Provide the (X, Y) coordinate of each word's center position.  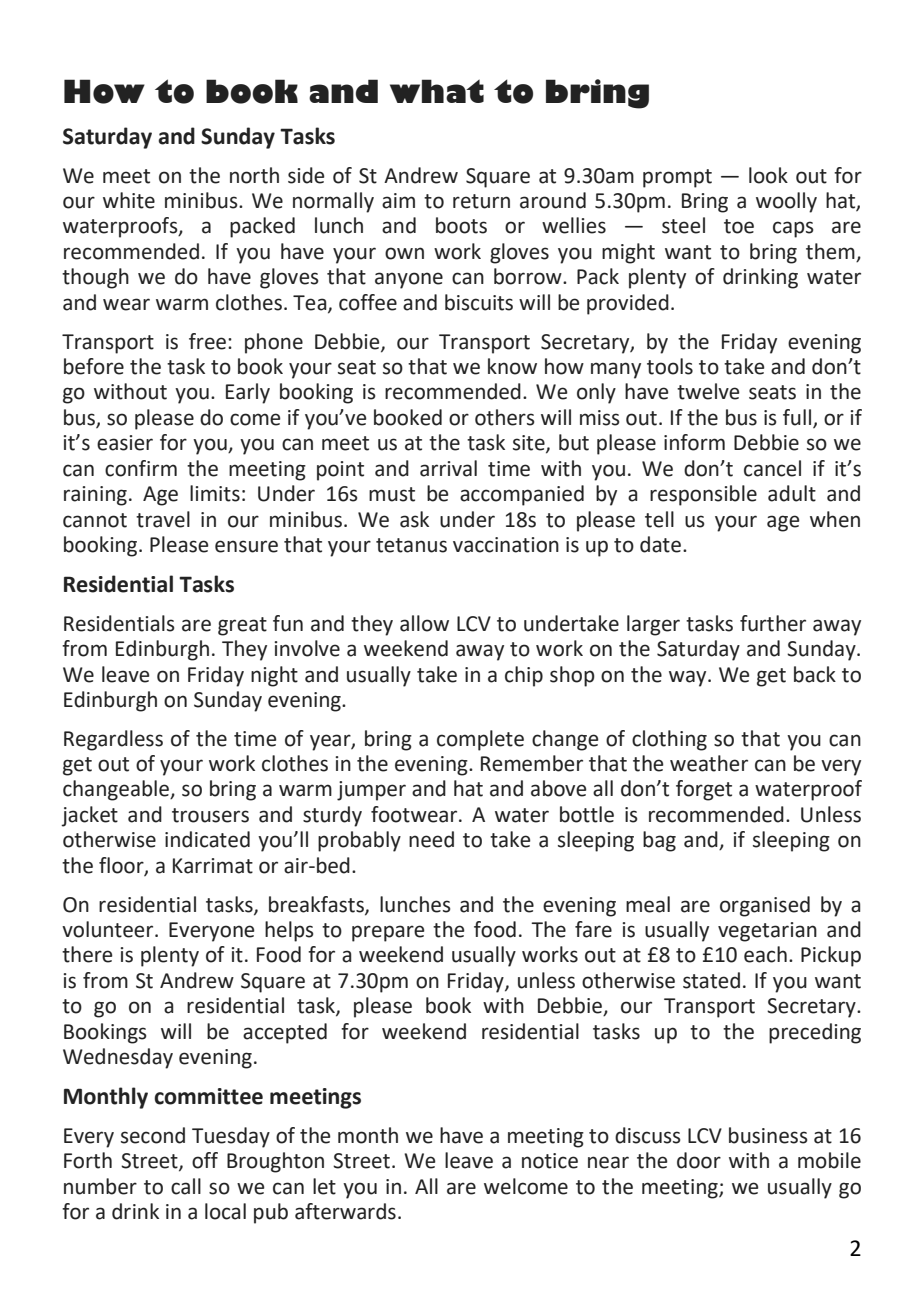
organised (765, 906)
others (505, 417)
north (254, 175)
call (186, 1186)
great (242, 626)
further (773, 623)
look (768, 175)
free (209, 341)
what (437, 91)
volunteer (109, 929)
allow (424, 623)
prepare (388, 933)
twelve (708, 391)
